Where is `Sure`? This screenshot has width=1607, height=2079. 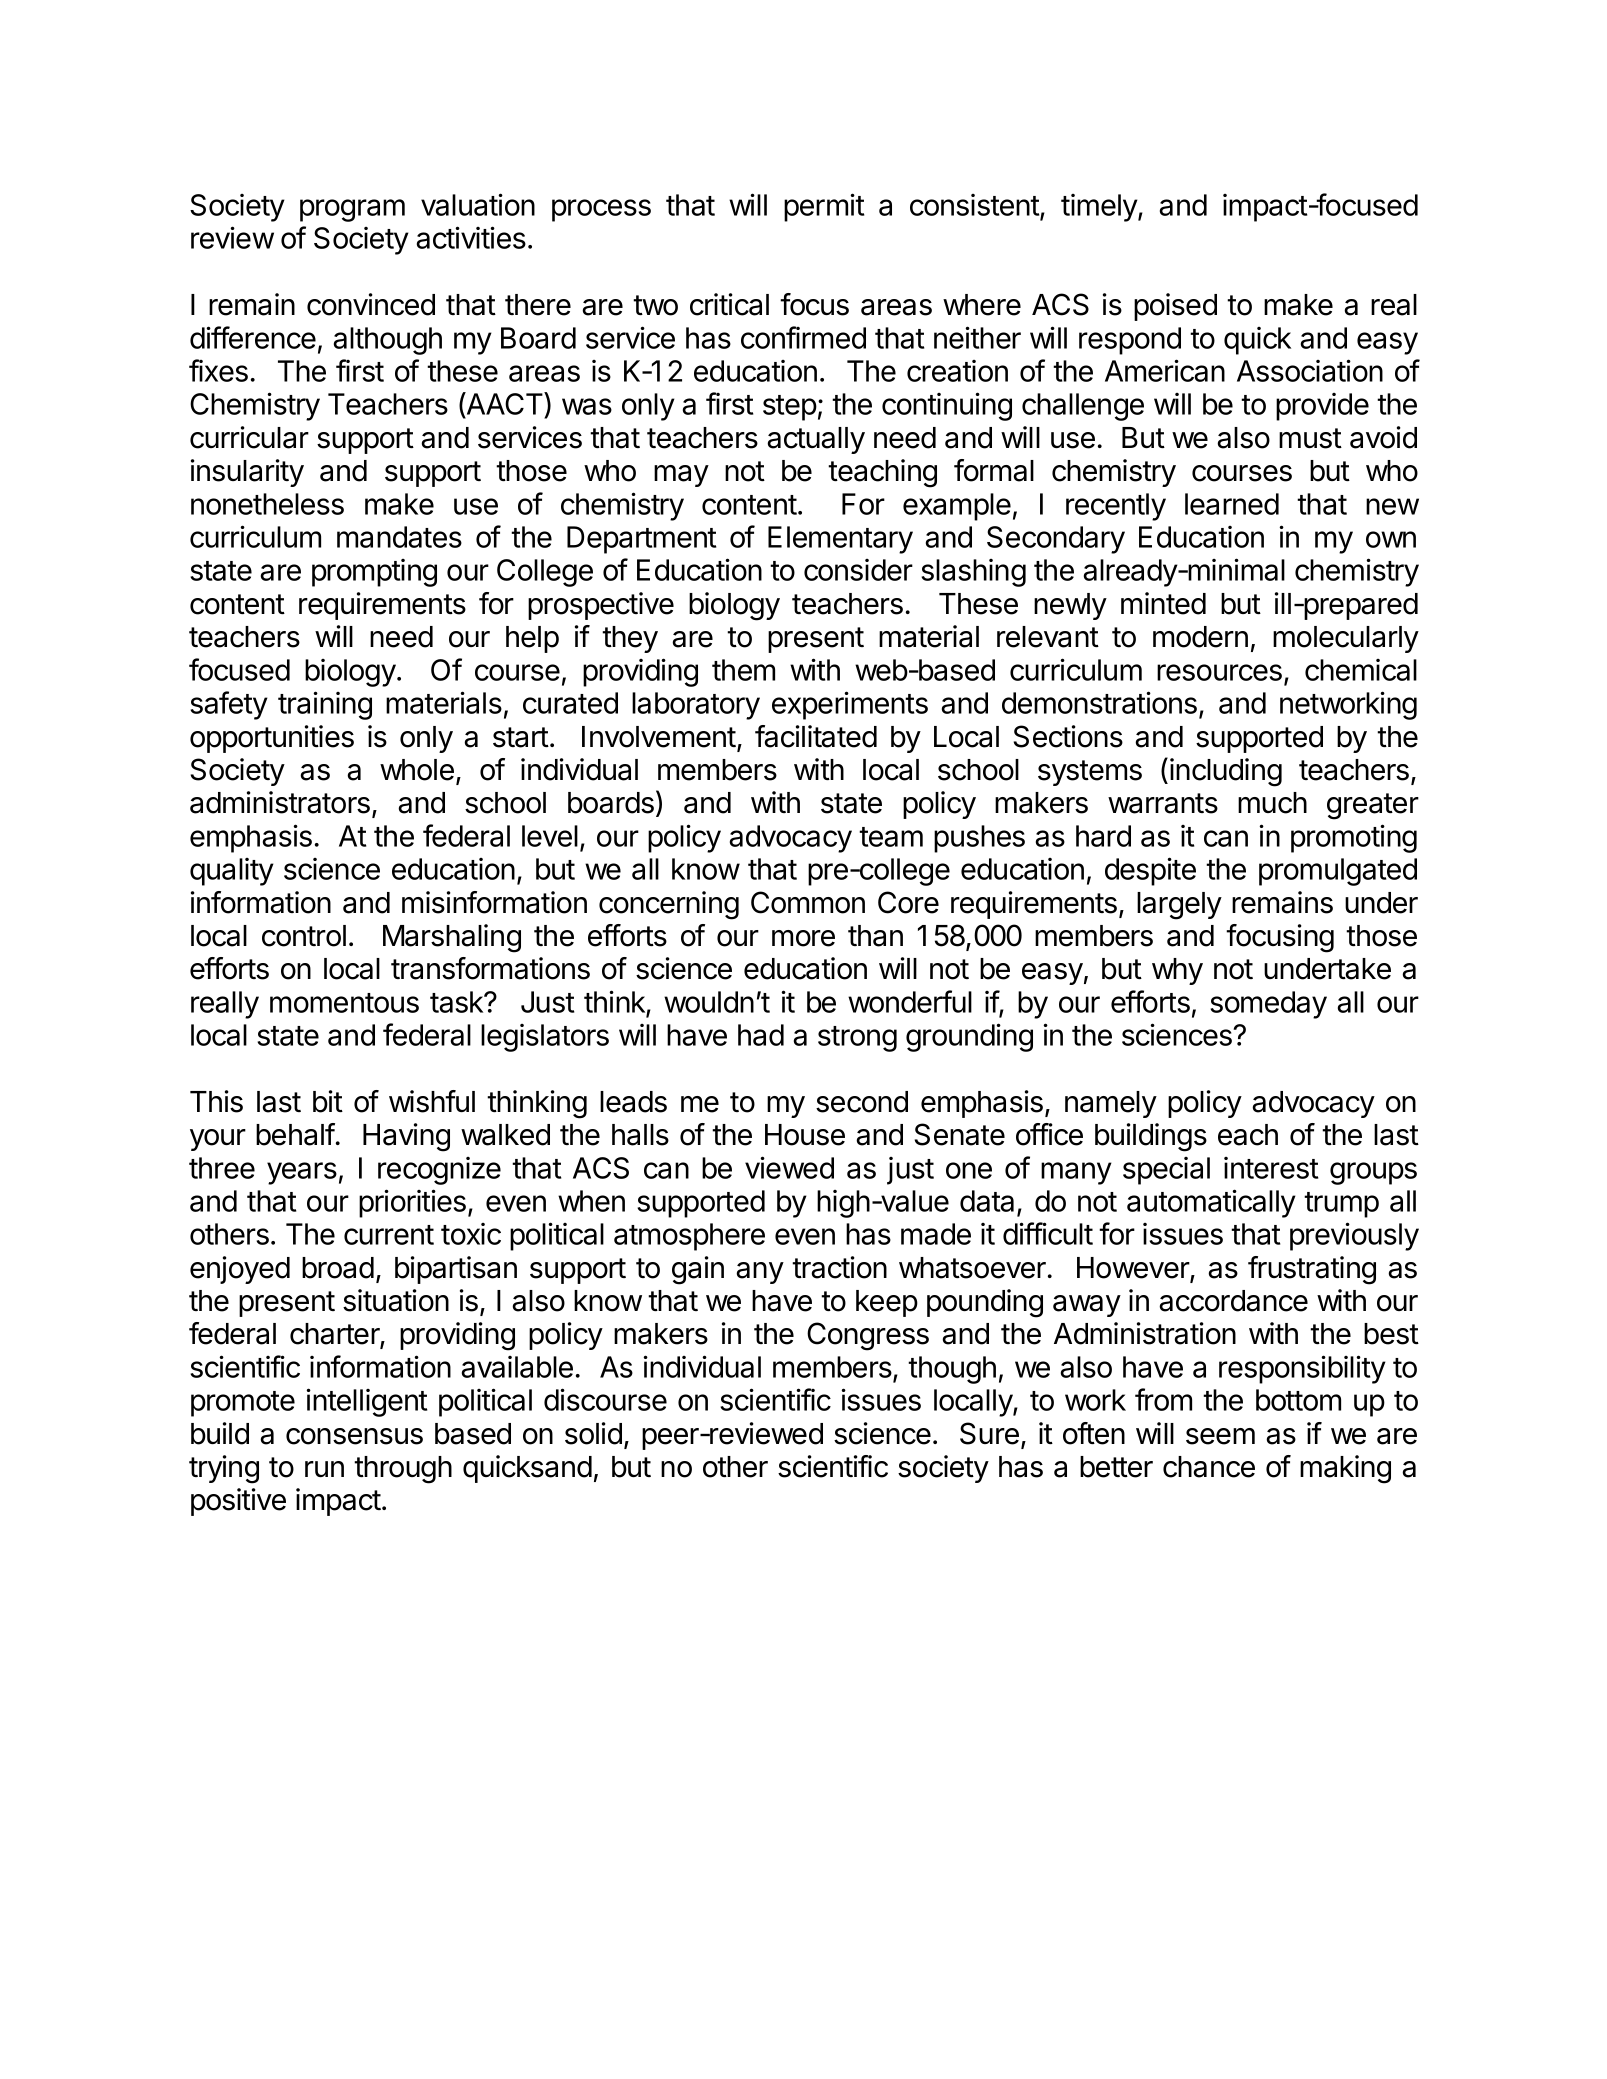
Sure is located at coordinates (989, 1433).
